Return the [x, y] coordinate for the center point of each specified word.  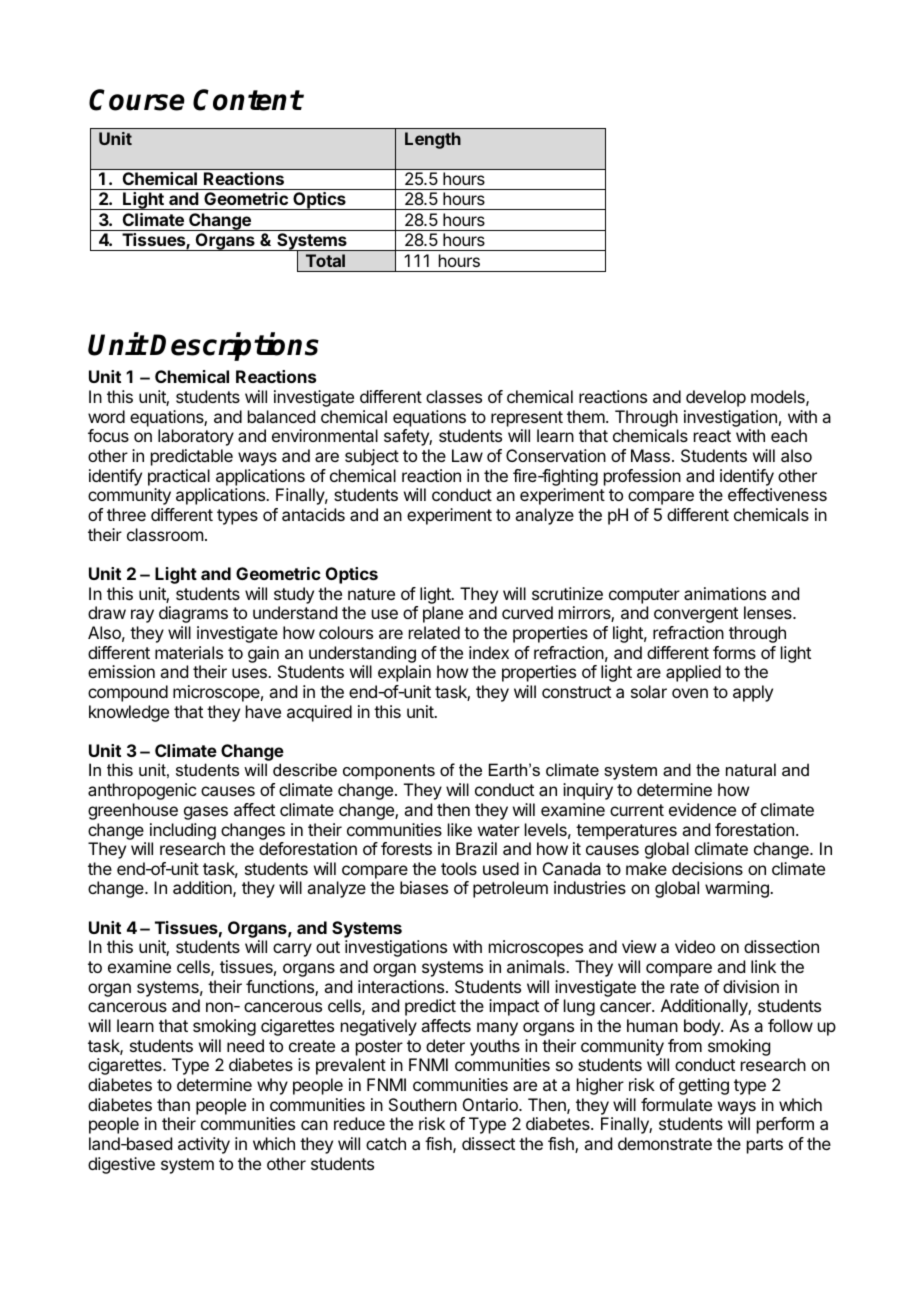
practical [179, 477]
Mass [650, 455]
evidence [702, 809]
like [460, 829]
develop [716, 398]
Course [137, 100]
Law [467, 455]
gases [206, 813]
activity [204, 1145]
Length [433, 140]
